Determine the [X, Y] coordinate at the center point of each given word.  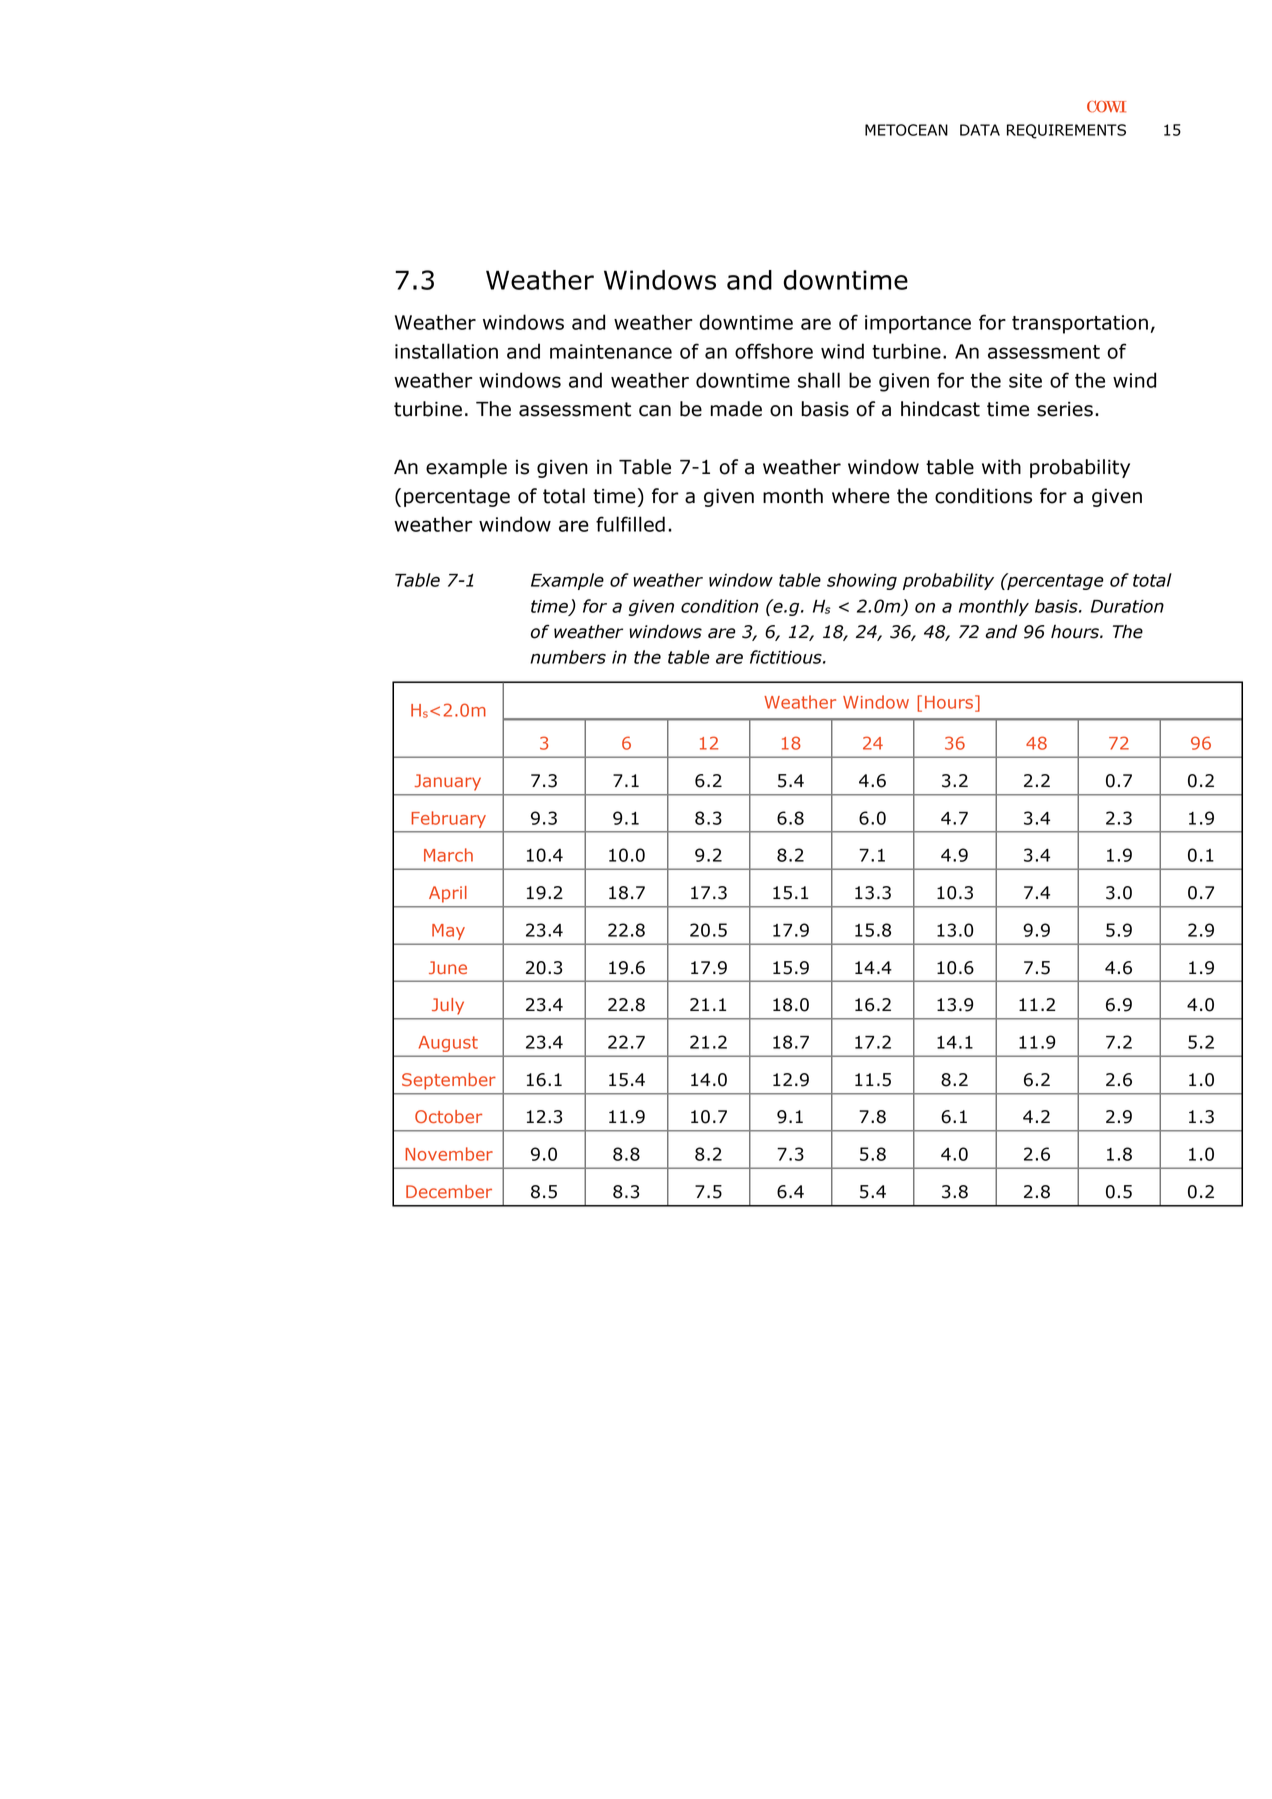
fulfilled [630, 524]
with [1001, 467]
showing [862, 581]
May [448, 932]
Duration [1127, 606]
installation [446, 351]
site [1025, 380]
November [449, 1154]
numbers [568, 657]
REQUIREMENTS [1066, 131]
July [448, 1006]
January [448, 782]
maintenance [611, 351]
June [448, 967]
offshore [774, 351]
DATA [980, 130]
